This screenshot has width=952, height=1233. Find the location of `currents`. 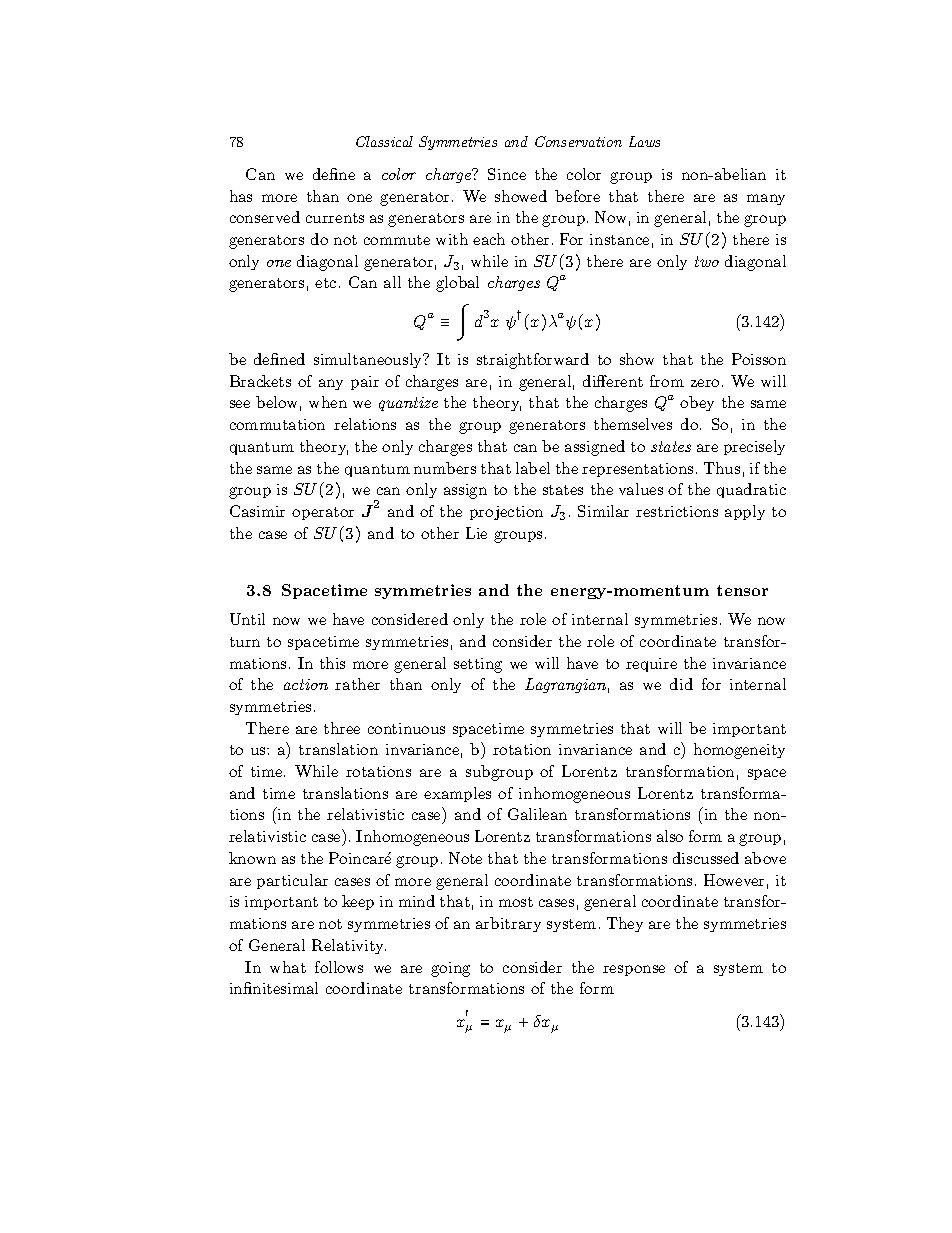

currents is located at coordinates (335, 218).
